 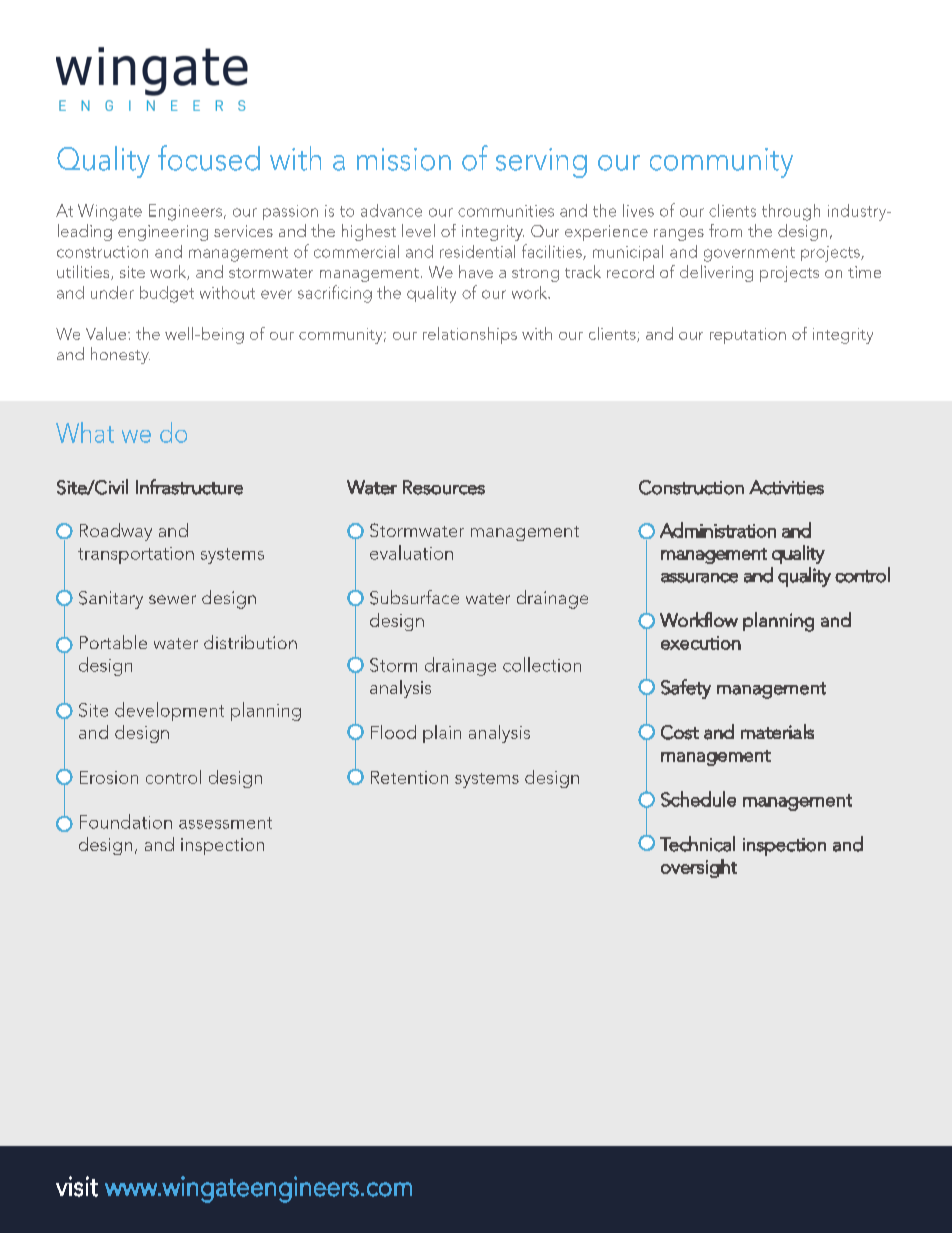 I want to click on communities, so click(x=506, y=211).
